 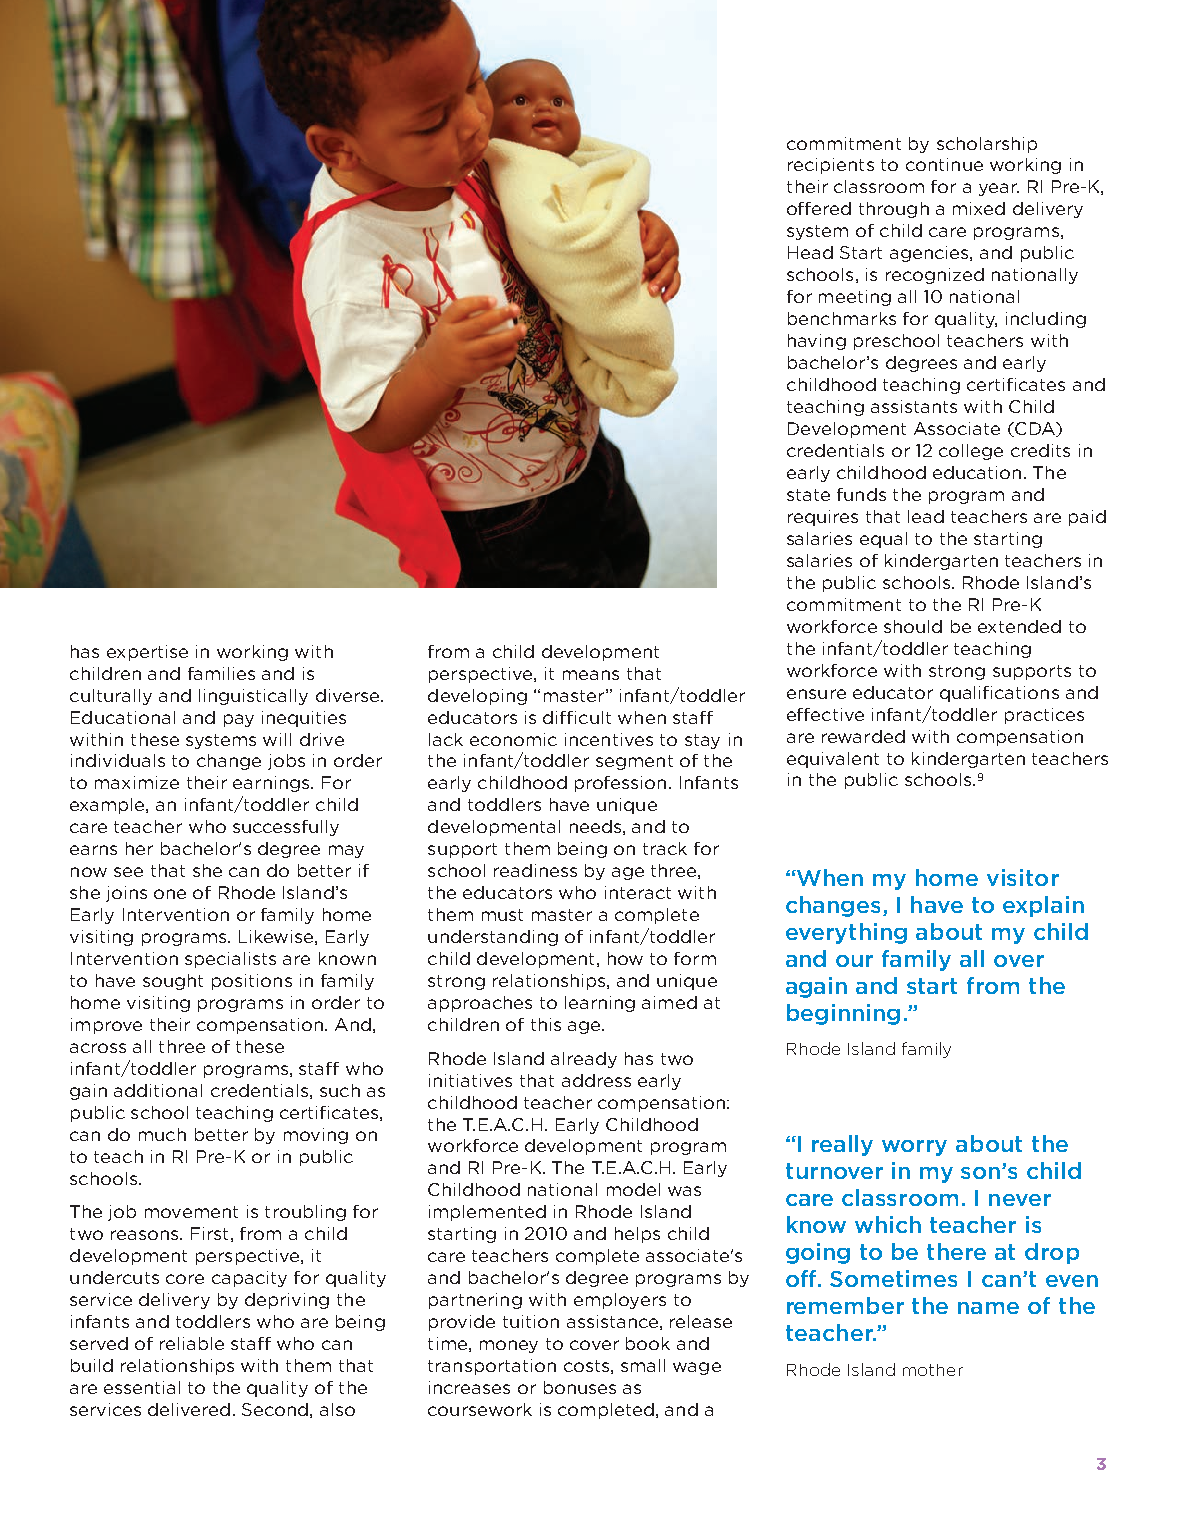 I want to click on reliable, so click(x=192, y=1343).
